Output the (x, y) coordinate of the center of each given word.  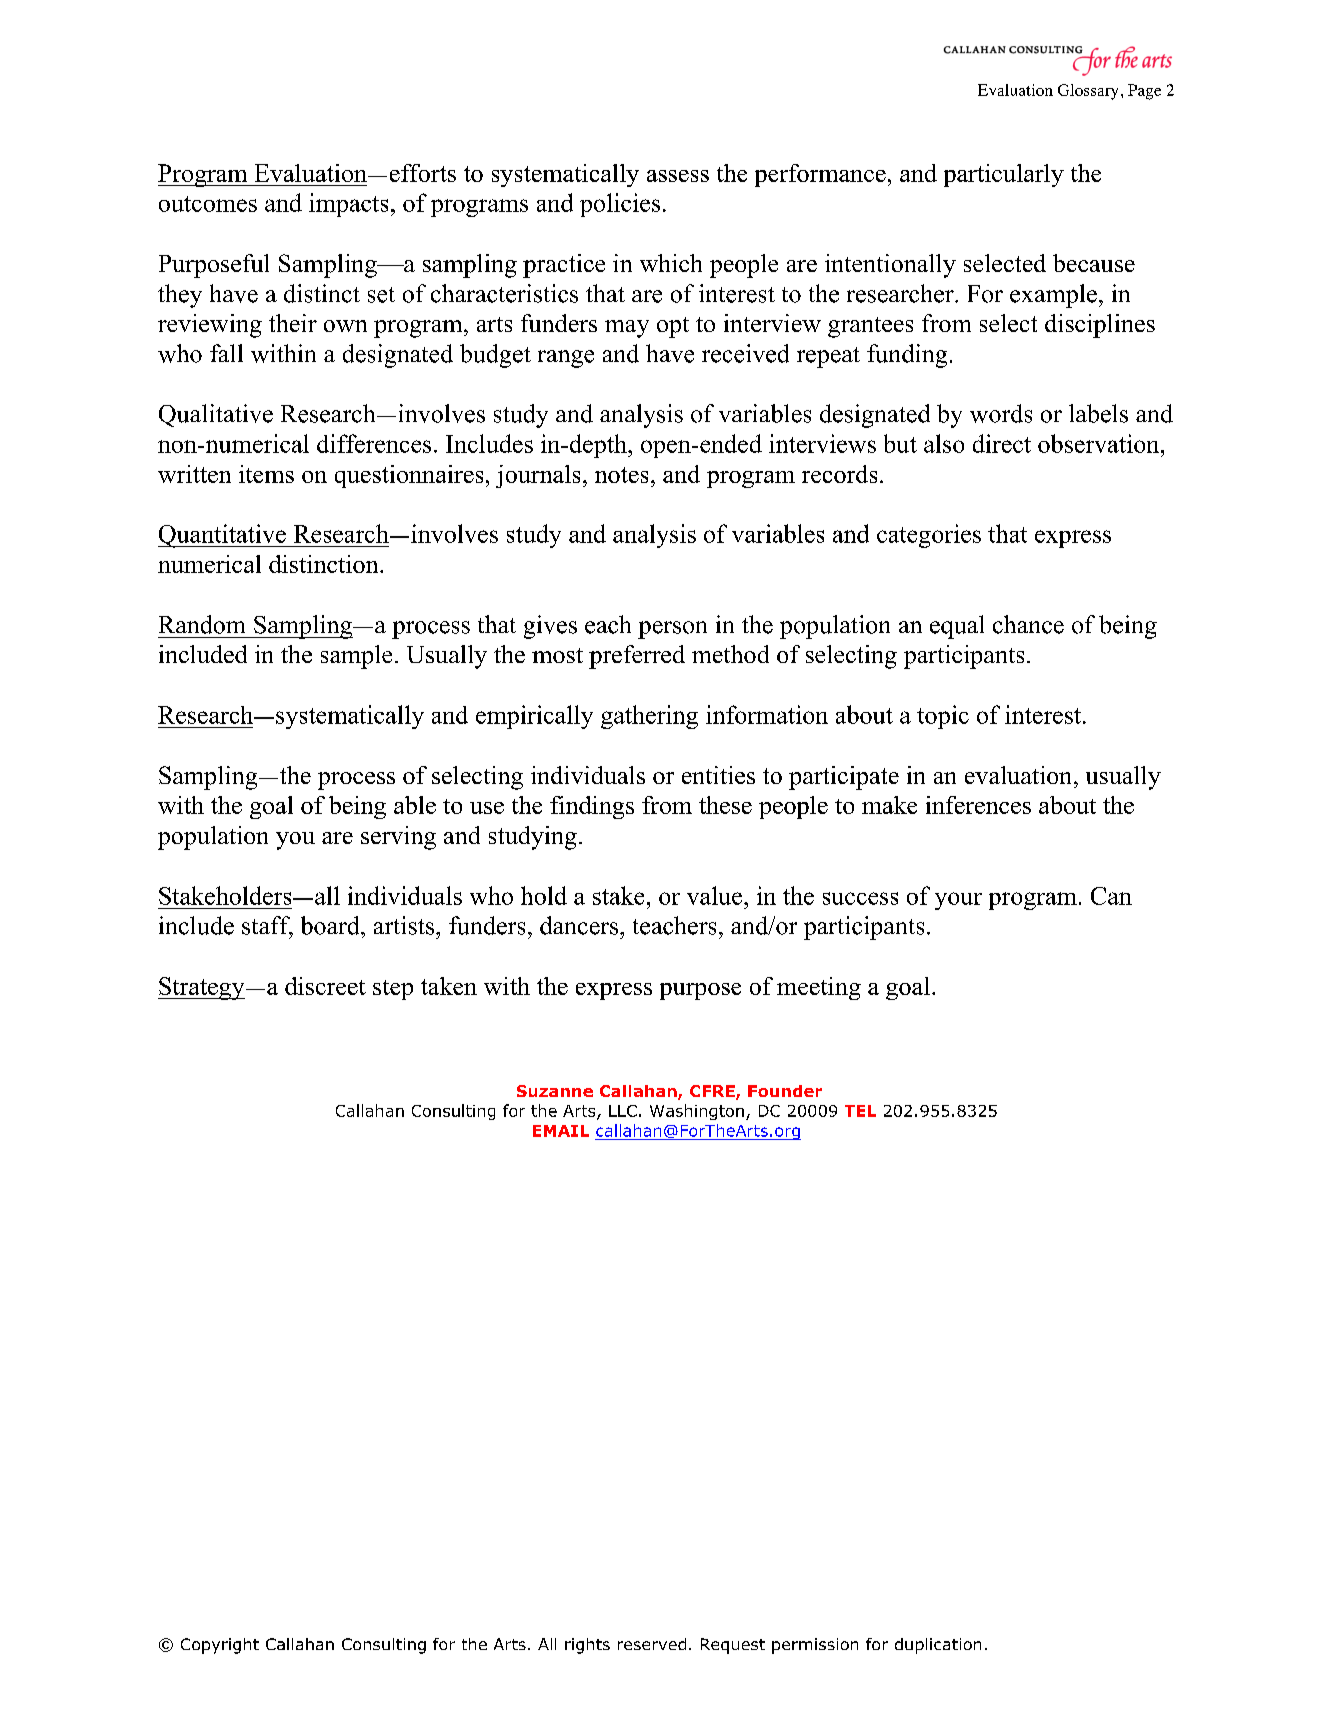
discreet (325, 986)
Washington (697, 1112)
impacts (348, 205)
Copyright (220, 1646)
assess (678, 176)
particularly (1004, 175)
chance (1028, 624)
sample (356, 657)
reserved (652, 1644)
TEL (860, 1111)
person (672, 630)
